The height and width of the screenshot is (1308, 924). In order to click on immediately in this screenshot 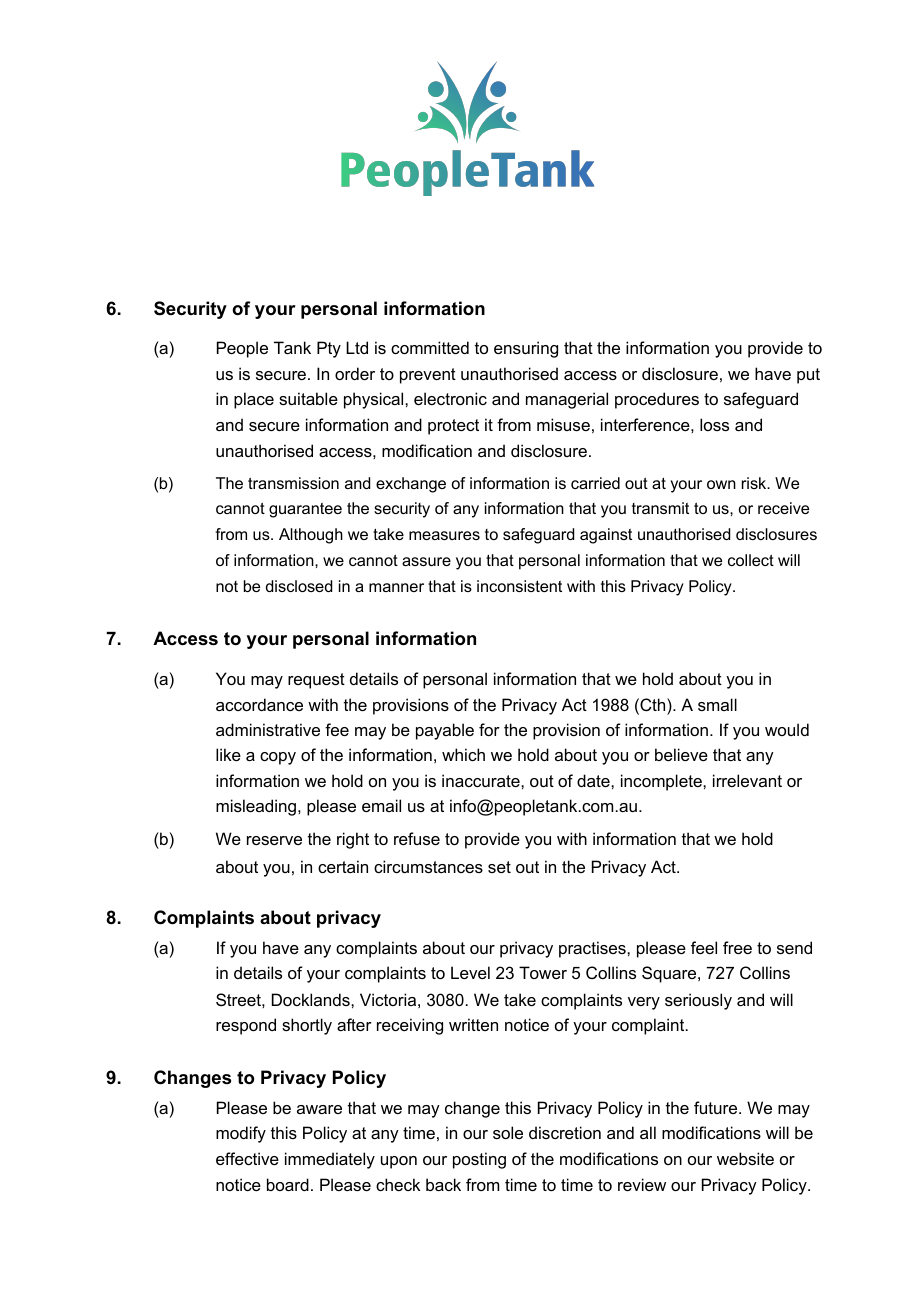, I will do `click(330, 1160)`.
